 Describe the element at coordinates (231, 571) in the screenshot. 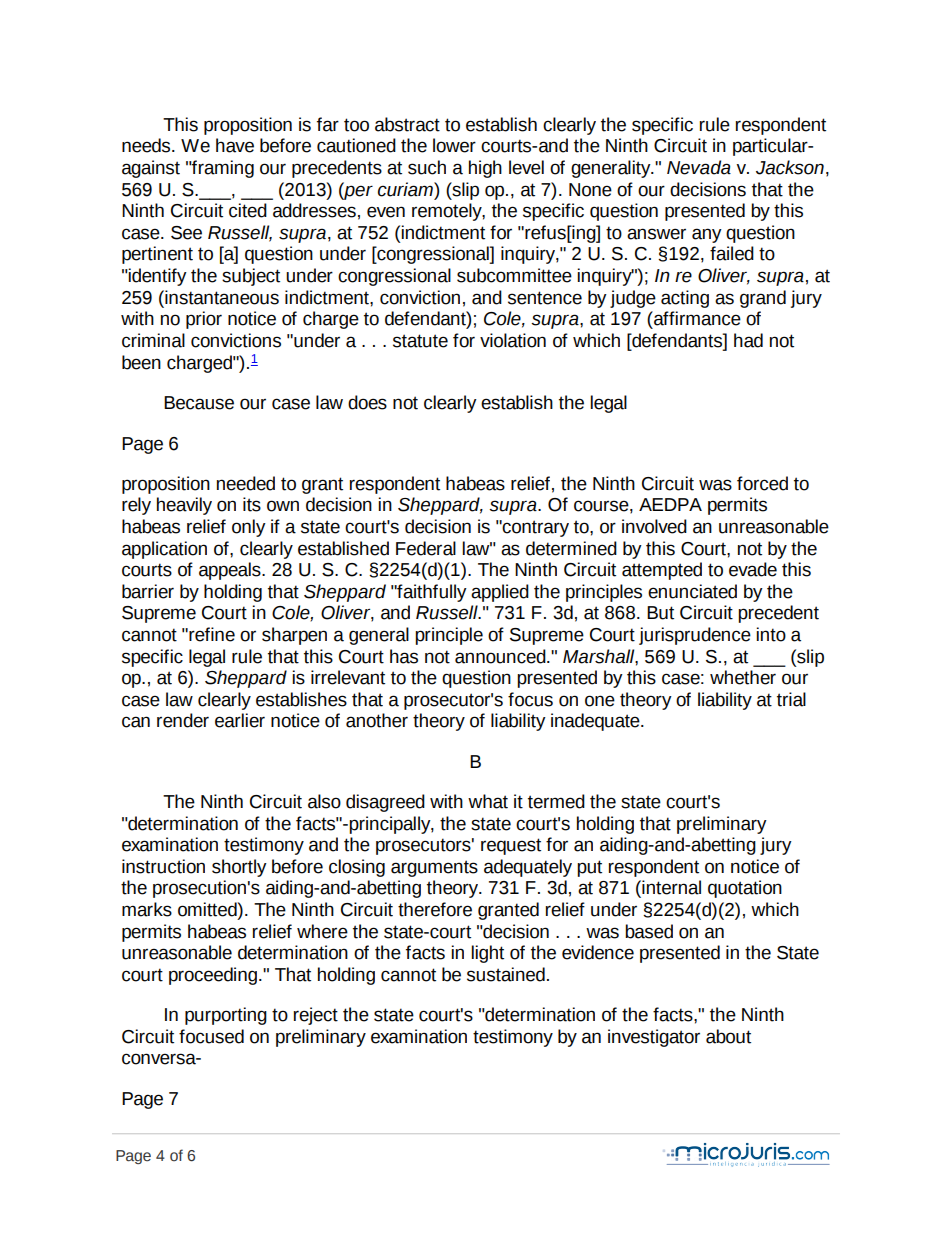

I see `appeals` at that location.
